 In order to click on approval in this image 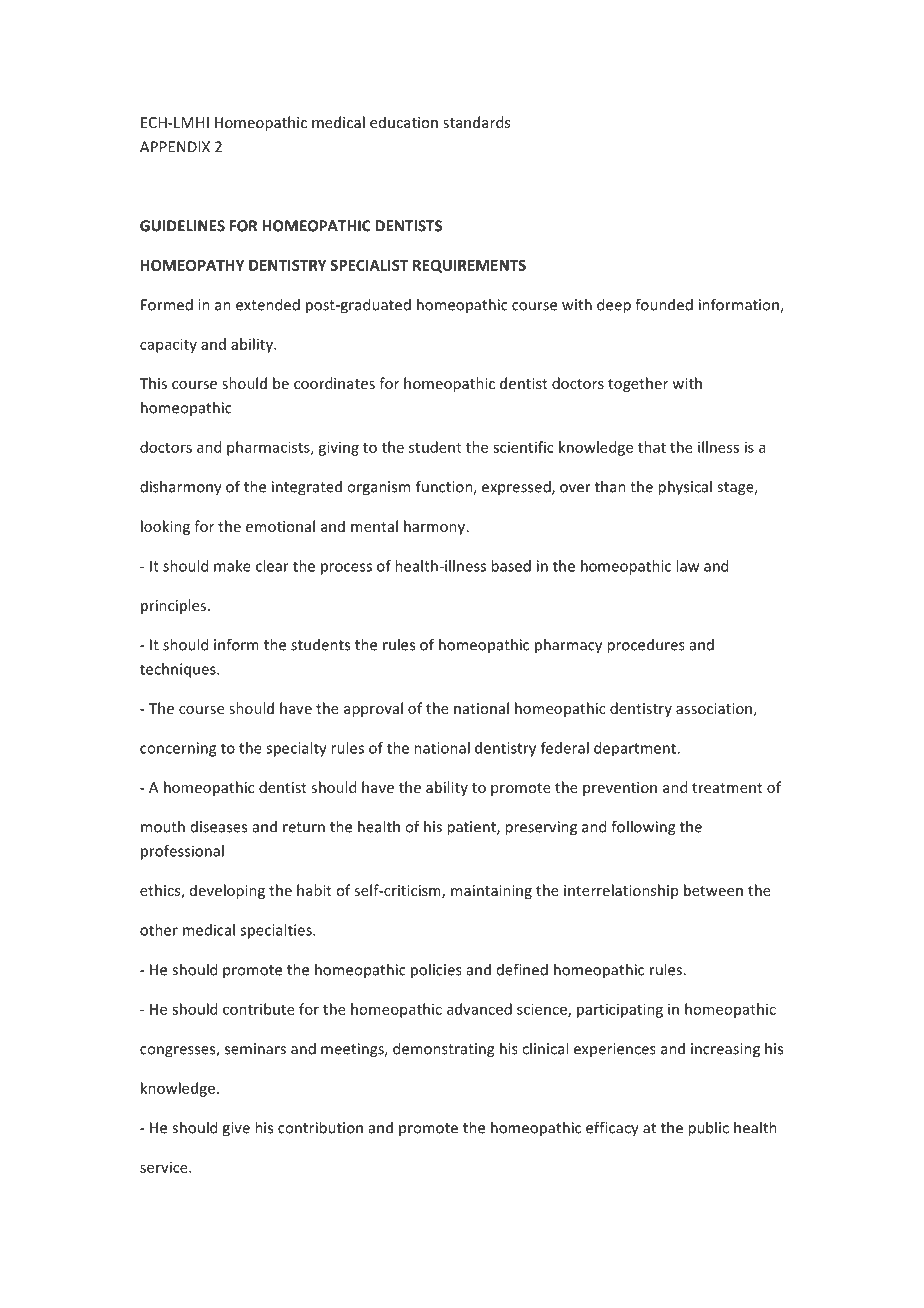, I will do `click(373, 709)`.
